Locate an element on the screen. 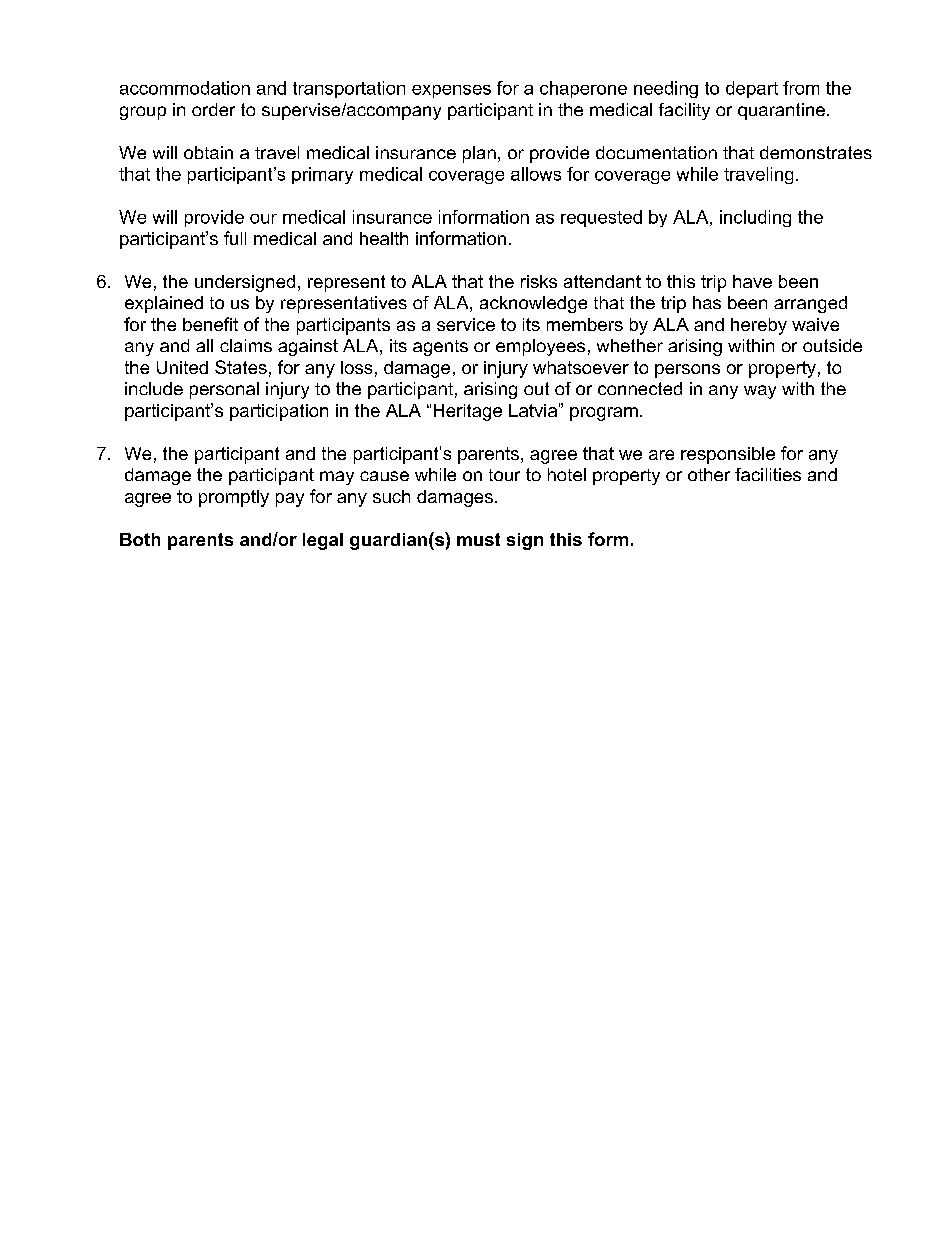  Both is located at coordinates (140, 539).
